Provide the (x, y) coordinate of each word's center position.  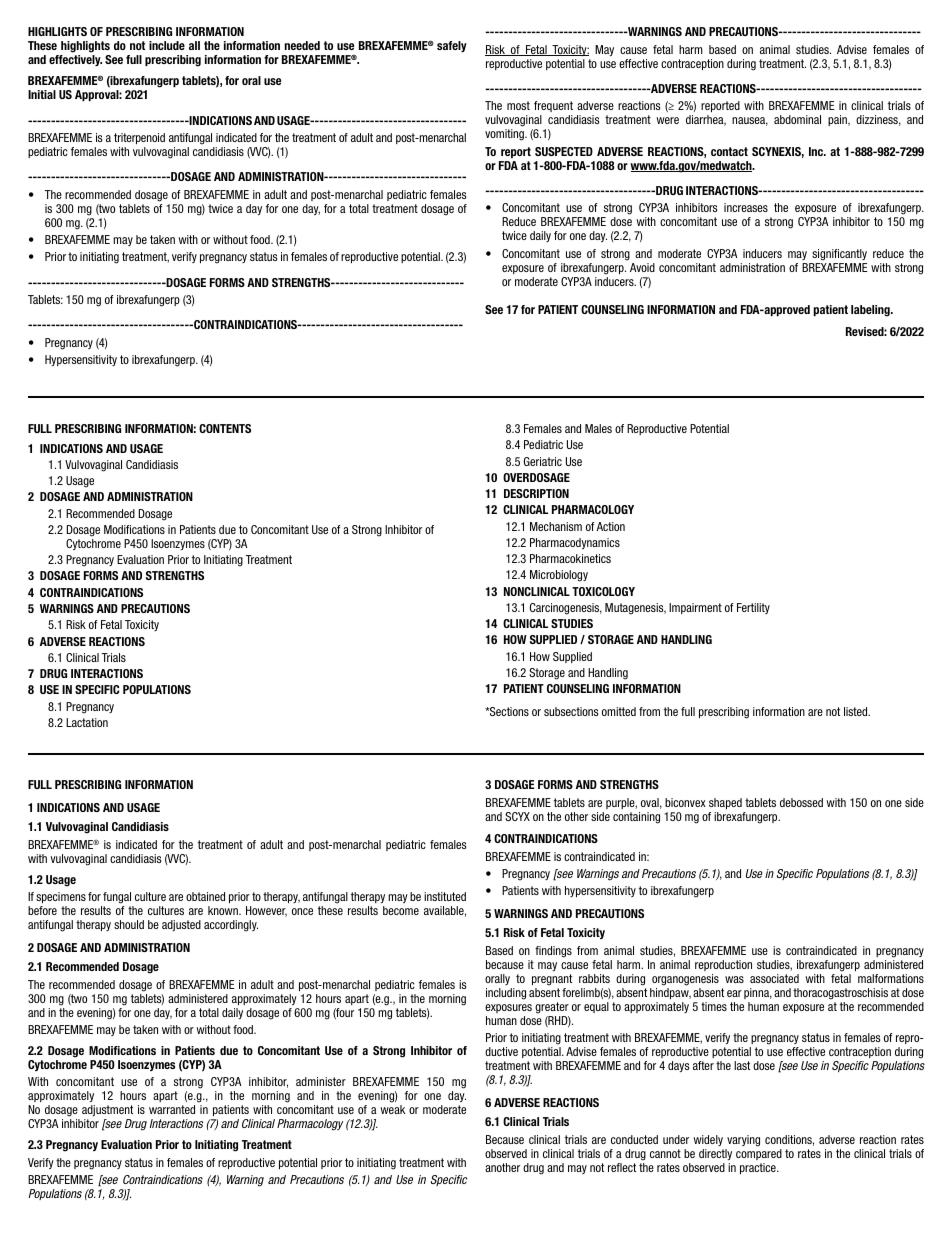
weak (392, 1109)
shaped (725, 803)
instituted (445, 896)
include (167, 45)
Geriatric (543, 461)
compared (759, 1154)
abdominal (797, 119)
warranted (172, 1109)
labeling (871, 311)
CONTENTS (225, 428)
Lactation (87, 722)
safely (452, 46)
